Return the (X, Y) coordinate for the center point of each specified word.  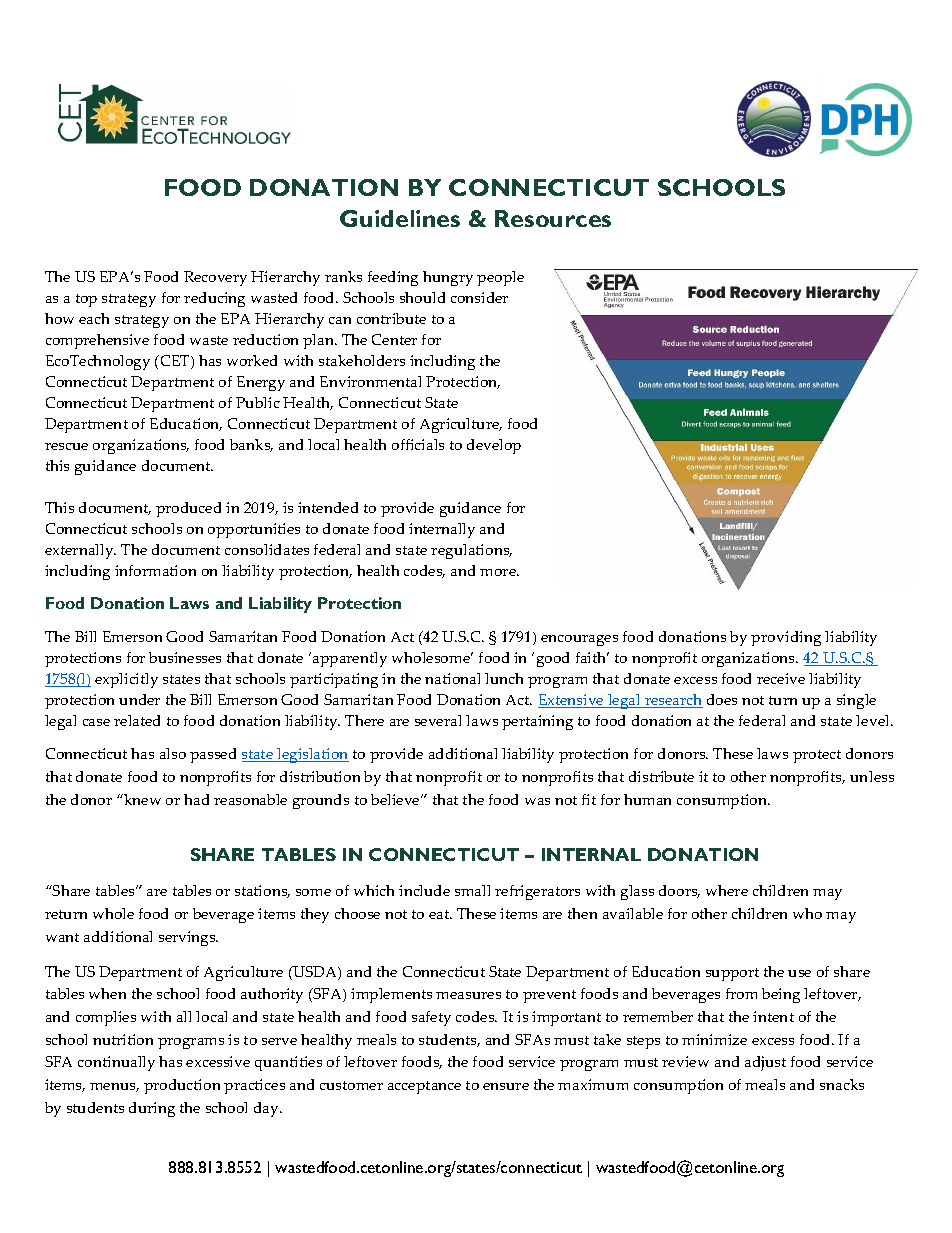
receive (781, 678)
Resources (553, 218)
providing (786, 638)
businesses (185, 657)
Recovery (215, 278)
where (727, 890)
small (472, 890)
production (182, 1086)
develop (494, 446)
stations (262, 891)
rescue (66, 446)
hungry (448, 278)
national (452, 678)
